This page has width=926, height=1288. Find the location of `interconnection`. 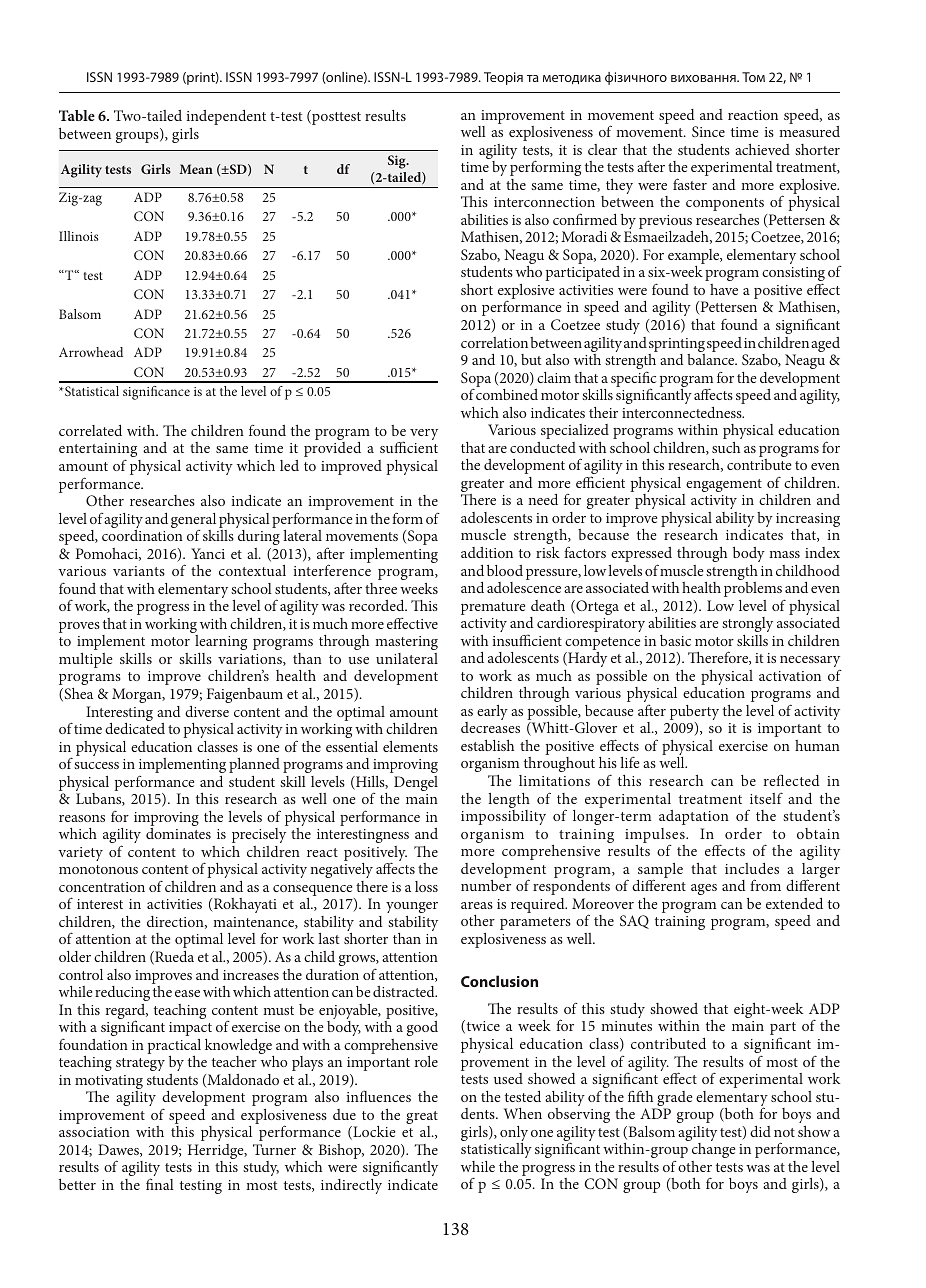

interconnection is located at coordinates (544, 202).
